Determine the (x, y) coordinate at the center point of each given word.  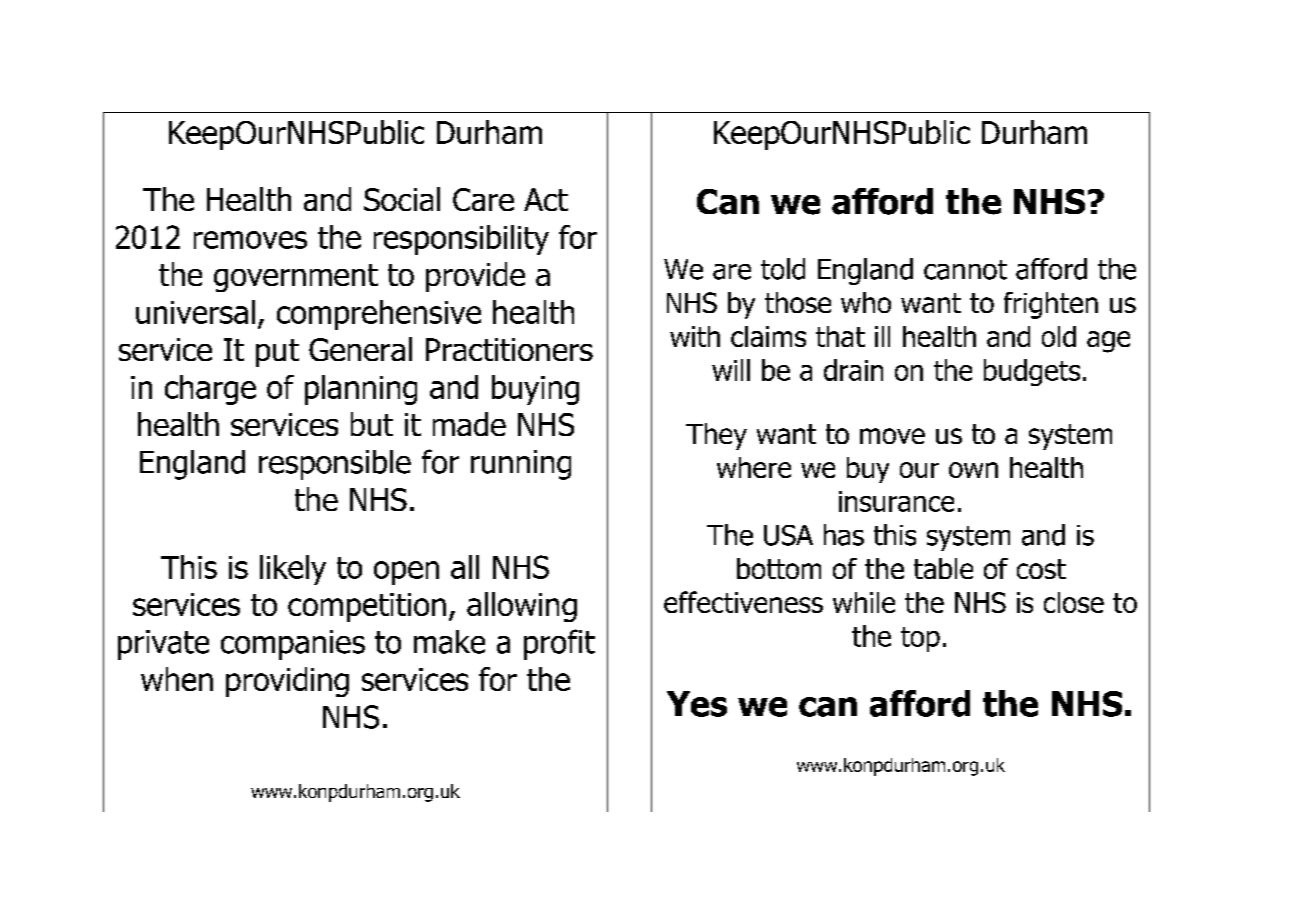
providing (287, 682)
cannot (965, 270)
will (731, 370)
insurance (896, 501)
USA (788, 535)
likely (293, 570)
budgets (1032, 372)
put (277, 353)
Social (402, 199)
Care (483, 199)
